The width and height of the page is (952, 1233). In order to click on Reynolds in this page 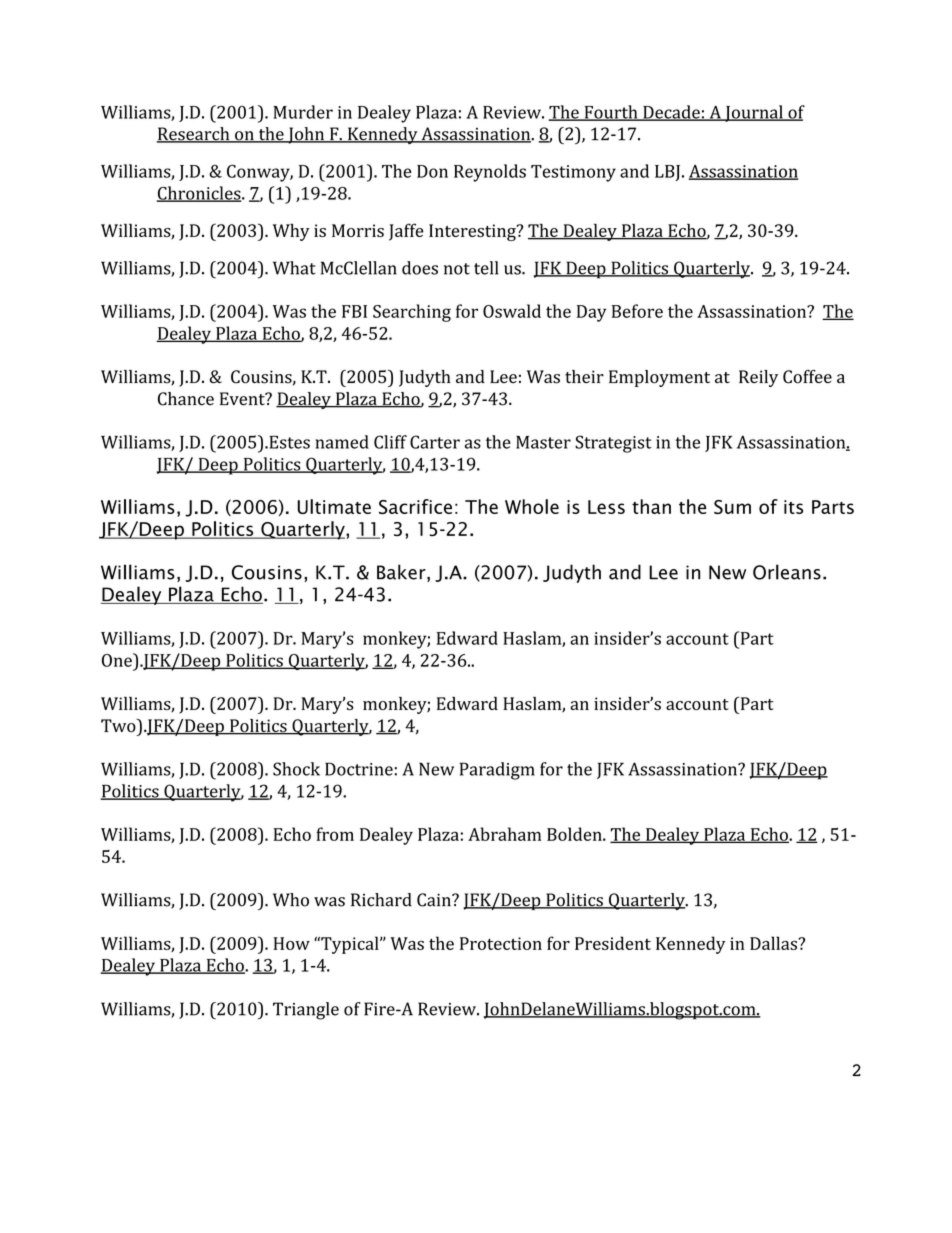, I will do `click(490, 173)`.
